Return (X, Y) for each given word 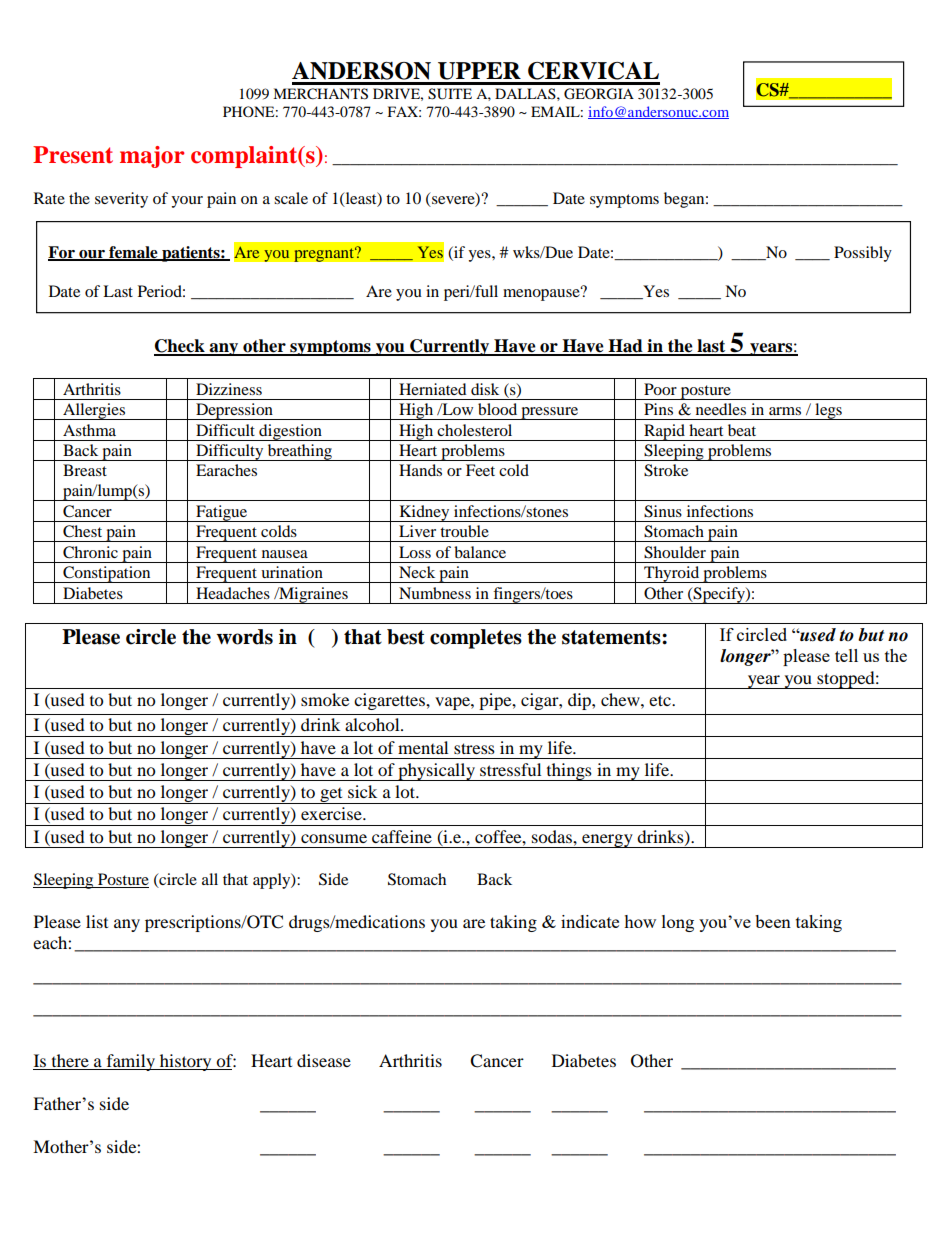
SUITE (450, 94)
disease (324, 1060)
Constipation (107, 574)
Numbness (435, 593)
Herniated (433, 389)
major (152, 157)
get (331, 796)
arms (785, 411)
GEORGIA (599, 94)
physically (436, 772)
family (131, 1062)
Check (180, 347)
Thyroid (672, 574)
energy (607, 841)
